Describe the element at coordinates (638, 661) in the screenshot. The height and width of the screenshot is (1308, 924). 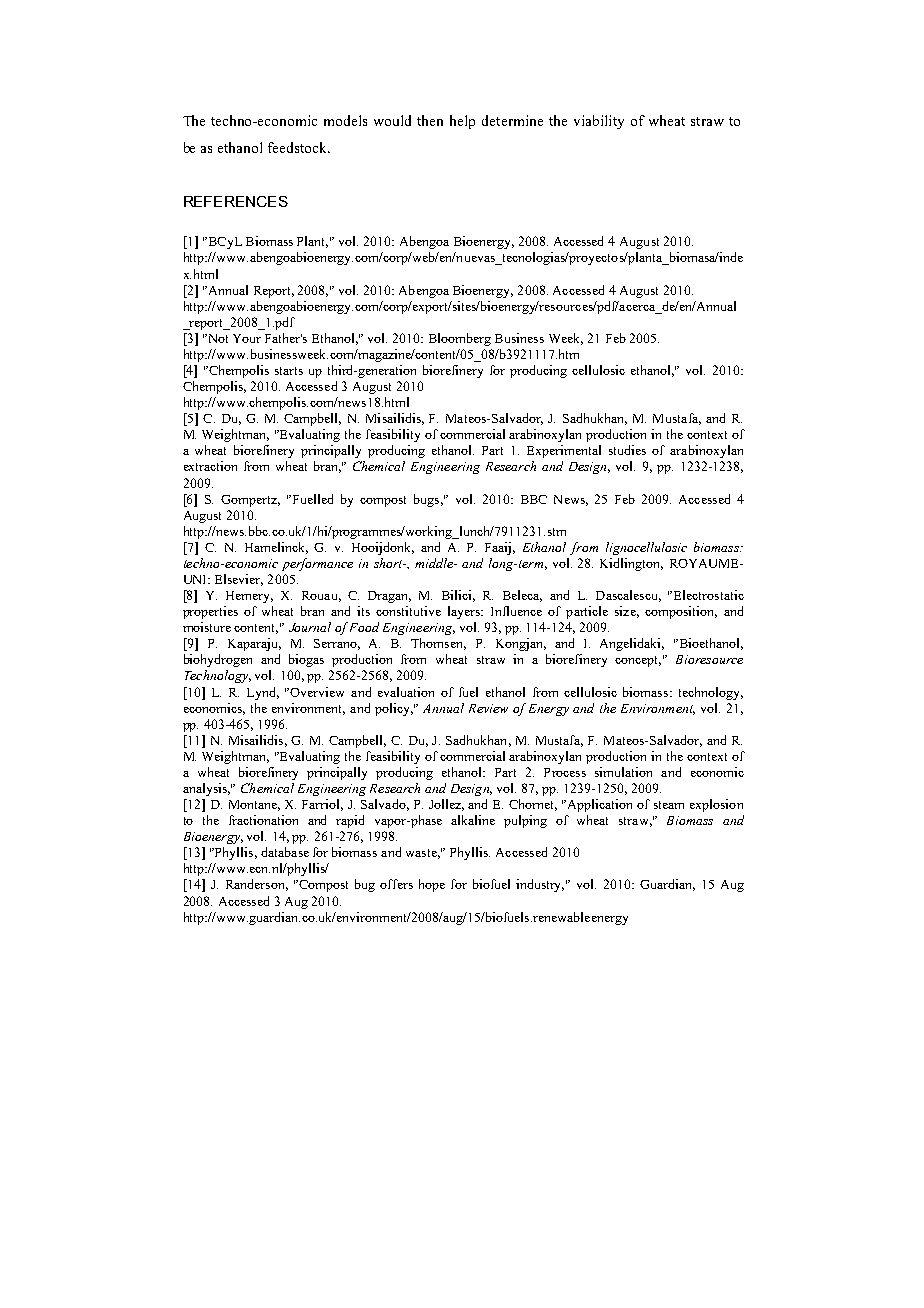
I see `concept` at that location.
